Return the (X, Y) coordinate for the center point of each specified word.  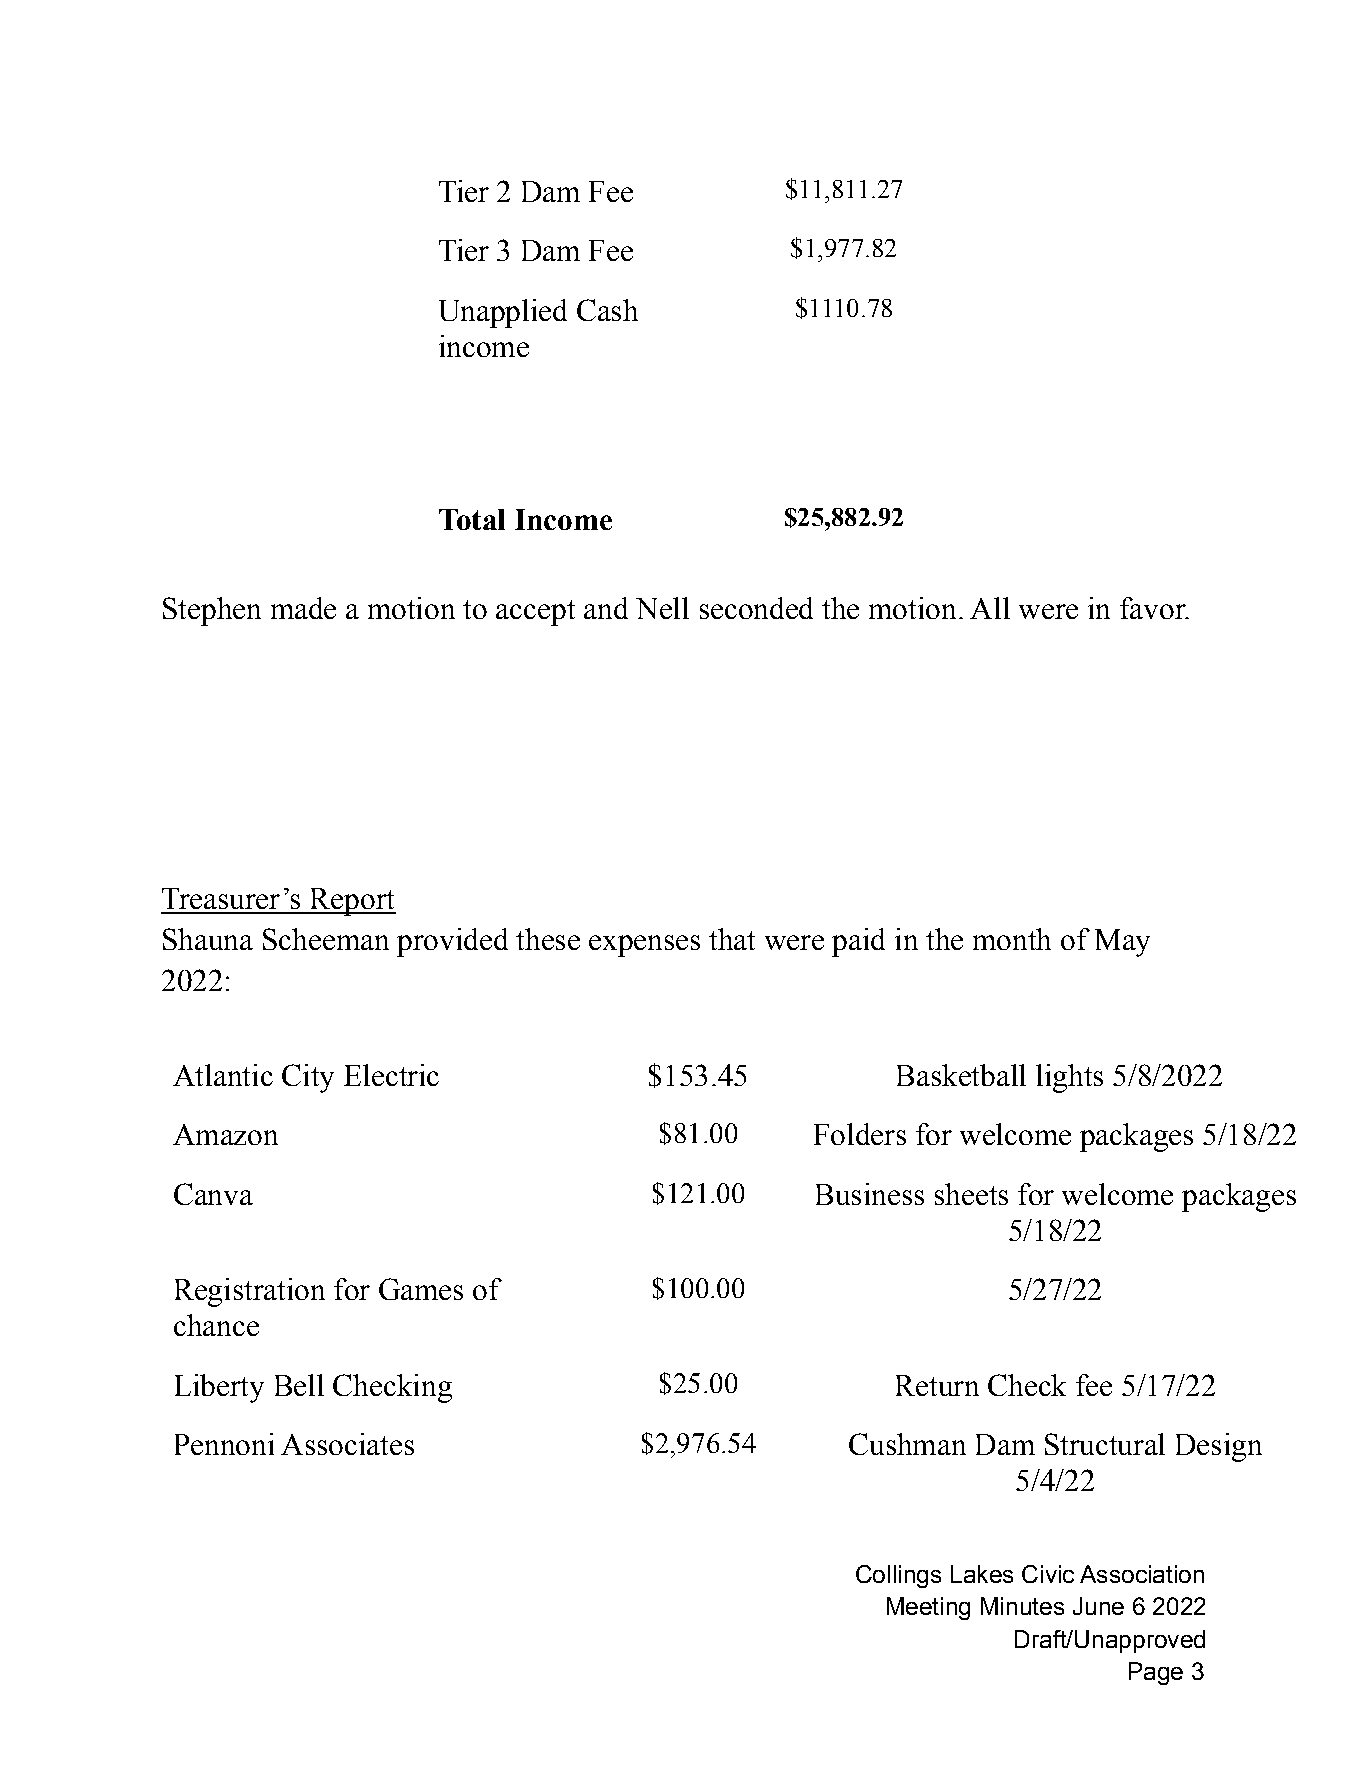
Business (870, 1194)
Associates (347, 1444)
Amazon (225, 1134)
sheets (971, 1194)
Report (352, 902)
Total (472, 519)
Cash (607, 310)
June (1098, 1606)
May (1122, 943)
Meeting (928, 1608)
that (732, 939)
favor (1154, 608)
